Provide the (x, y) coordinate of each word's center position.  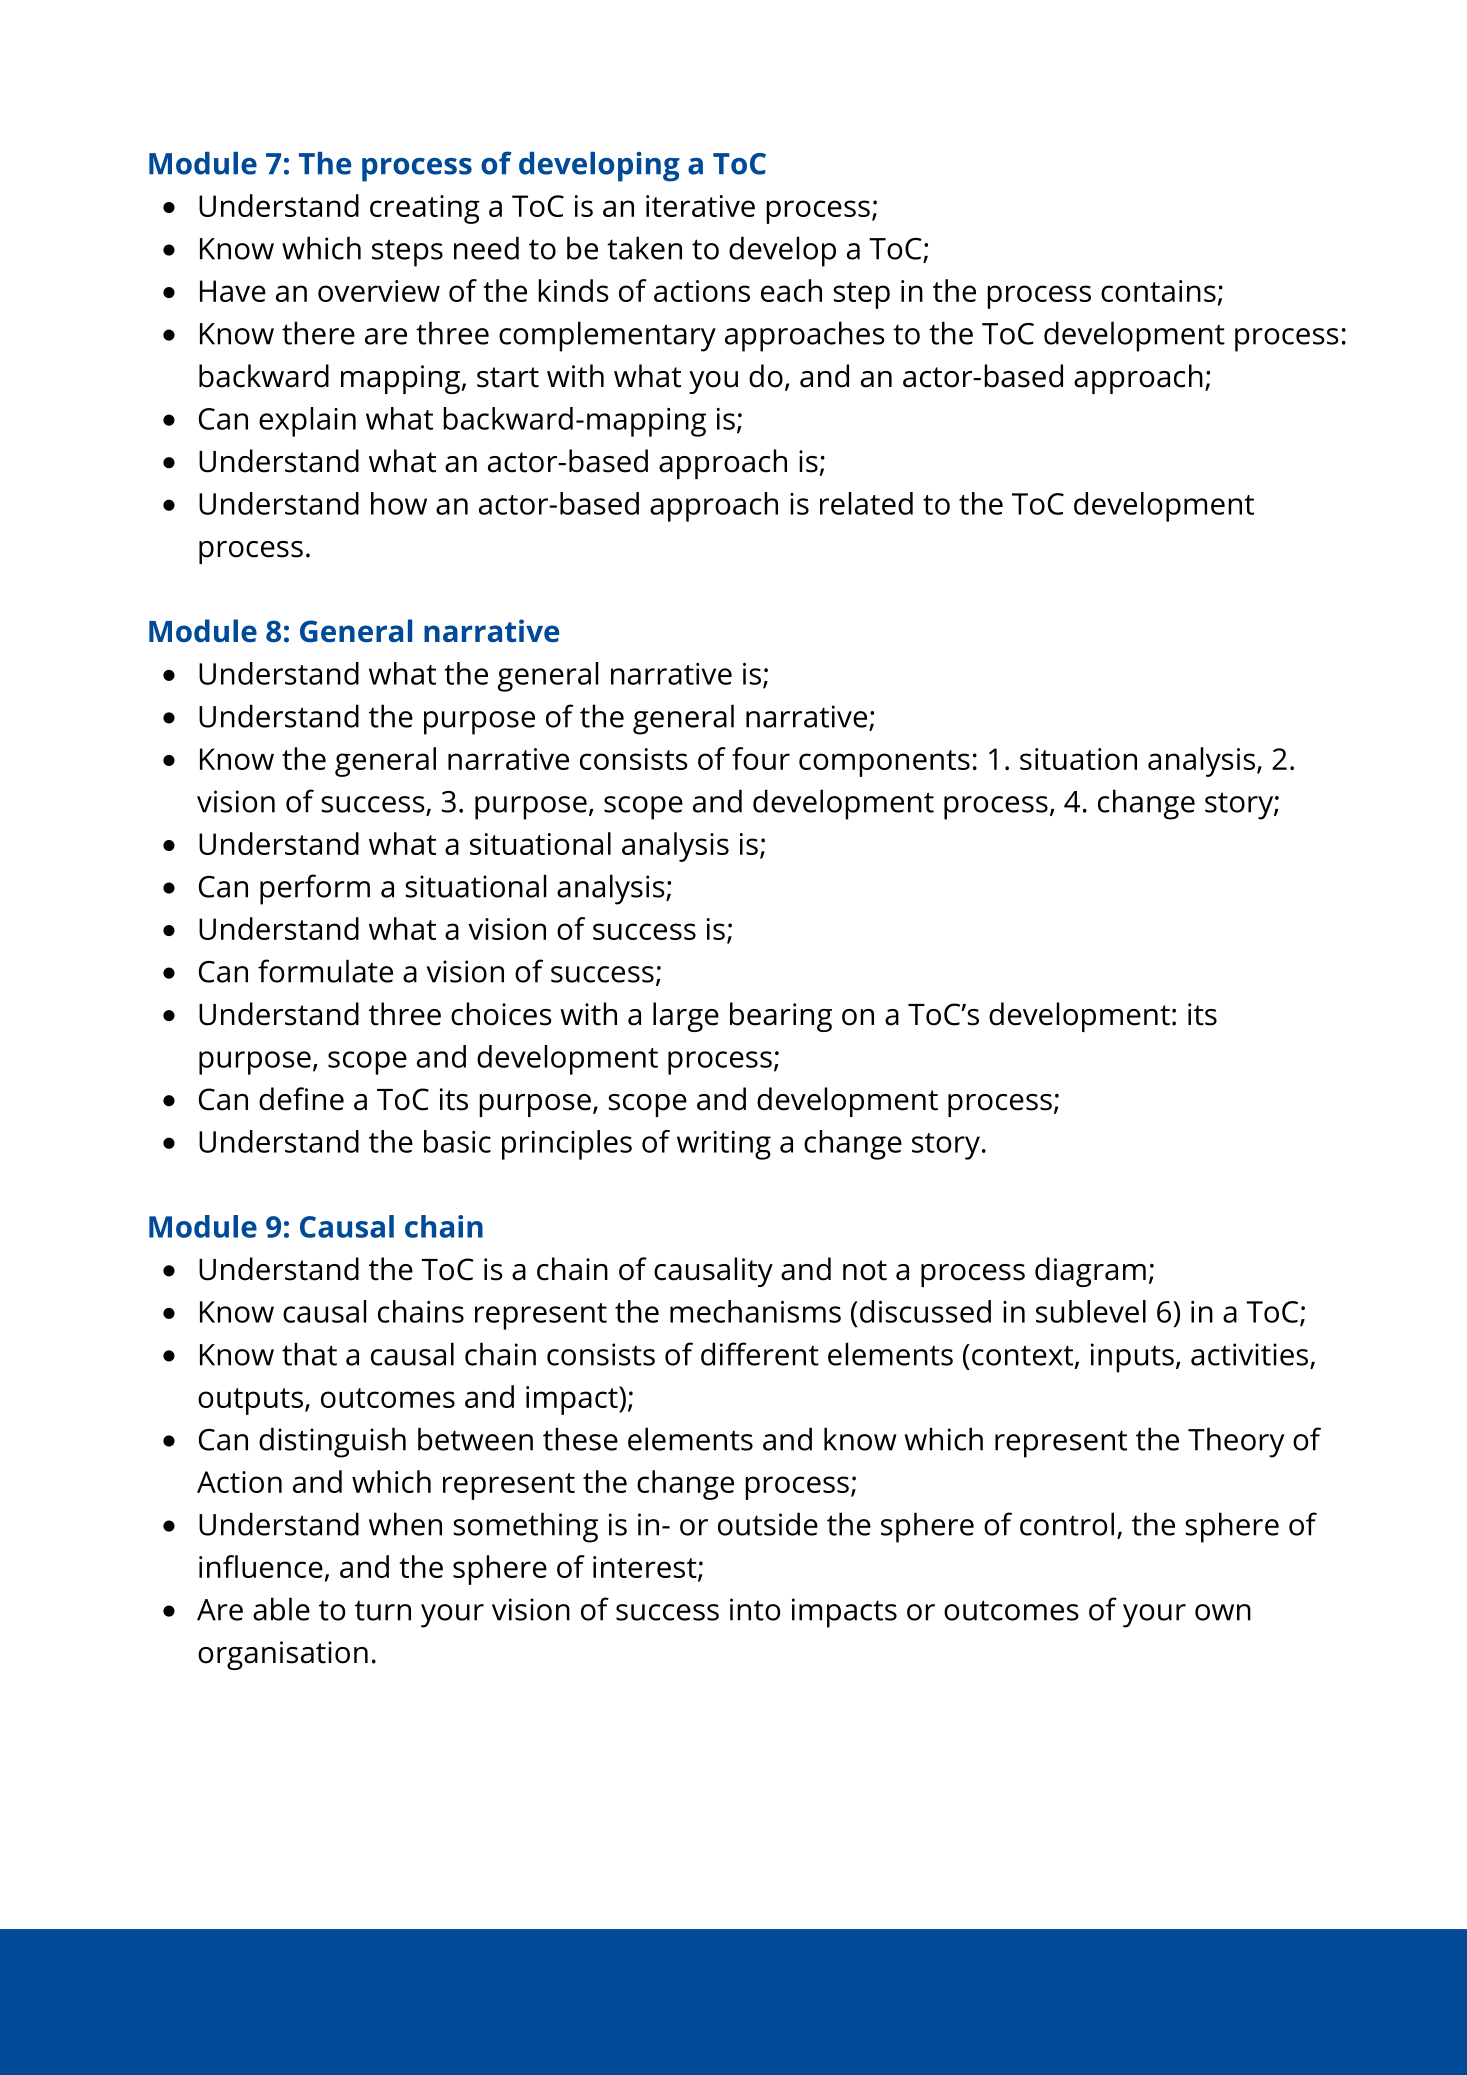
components (884, 763)
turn (383, 1610)
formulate (325, 971)
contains (1158, 291)
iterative (700, 206)
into (755, 1609)
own (1223, 1612)
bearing (781, 1017)
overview (379, 291)
